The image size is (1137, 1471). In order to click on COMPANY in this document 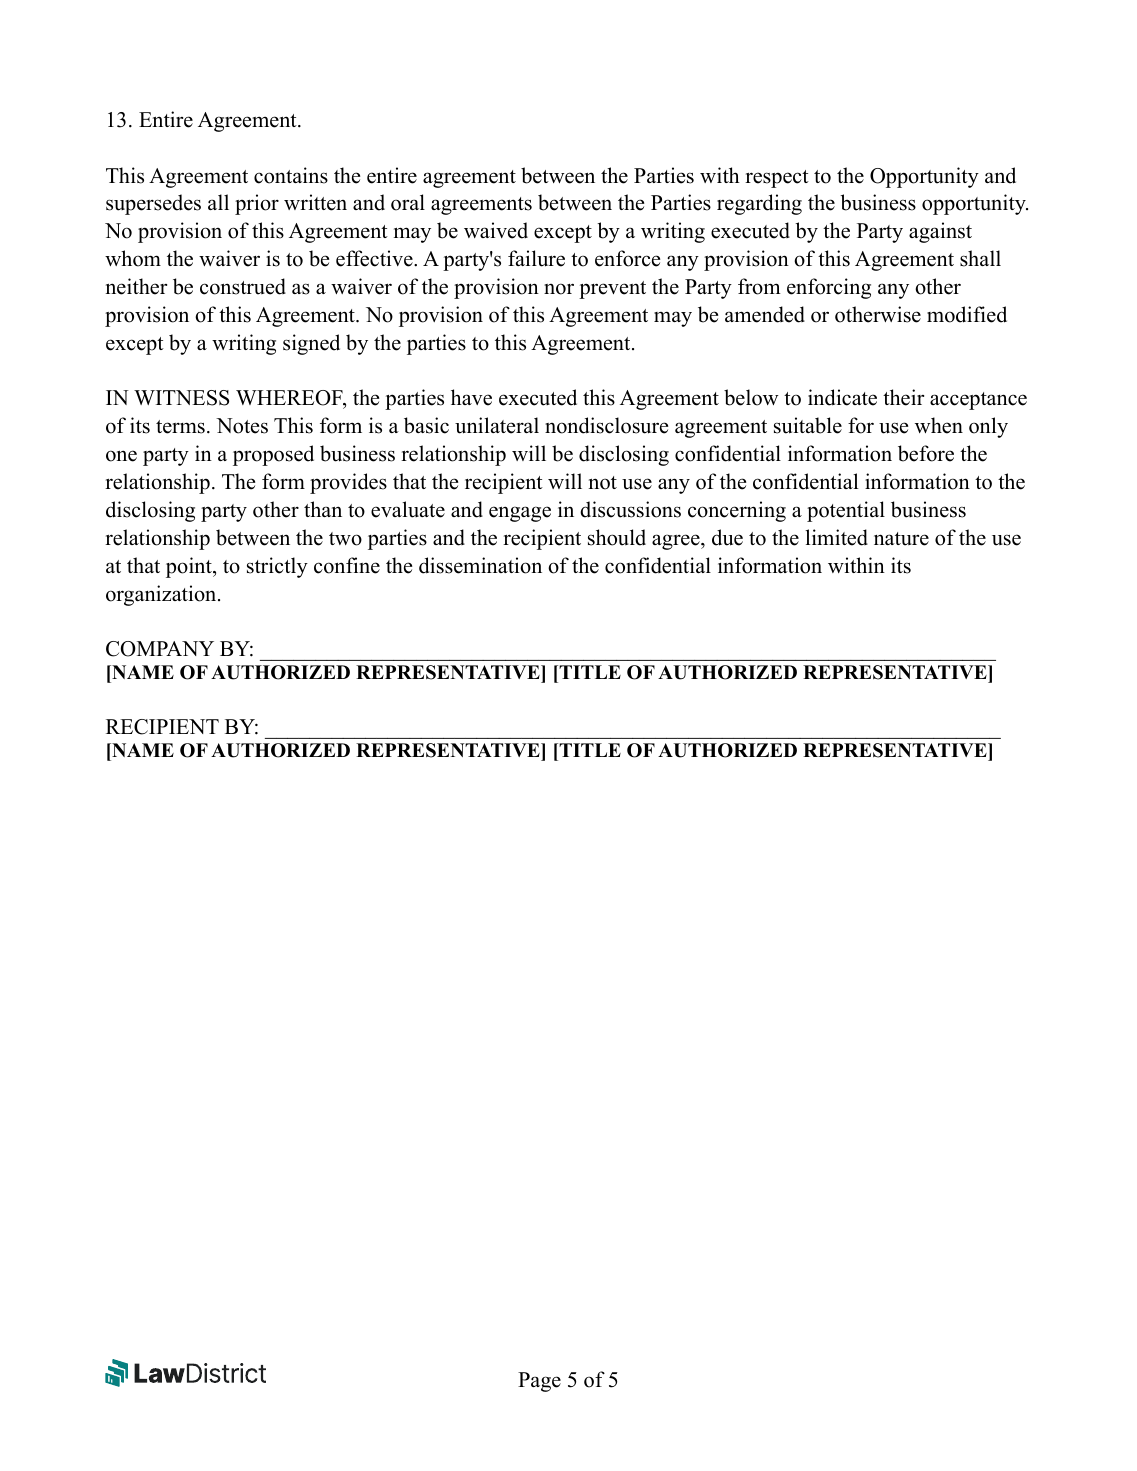, I will do `click(160, 649)`.
